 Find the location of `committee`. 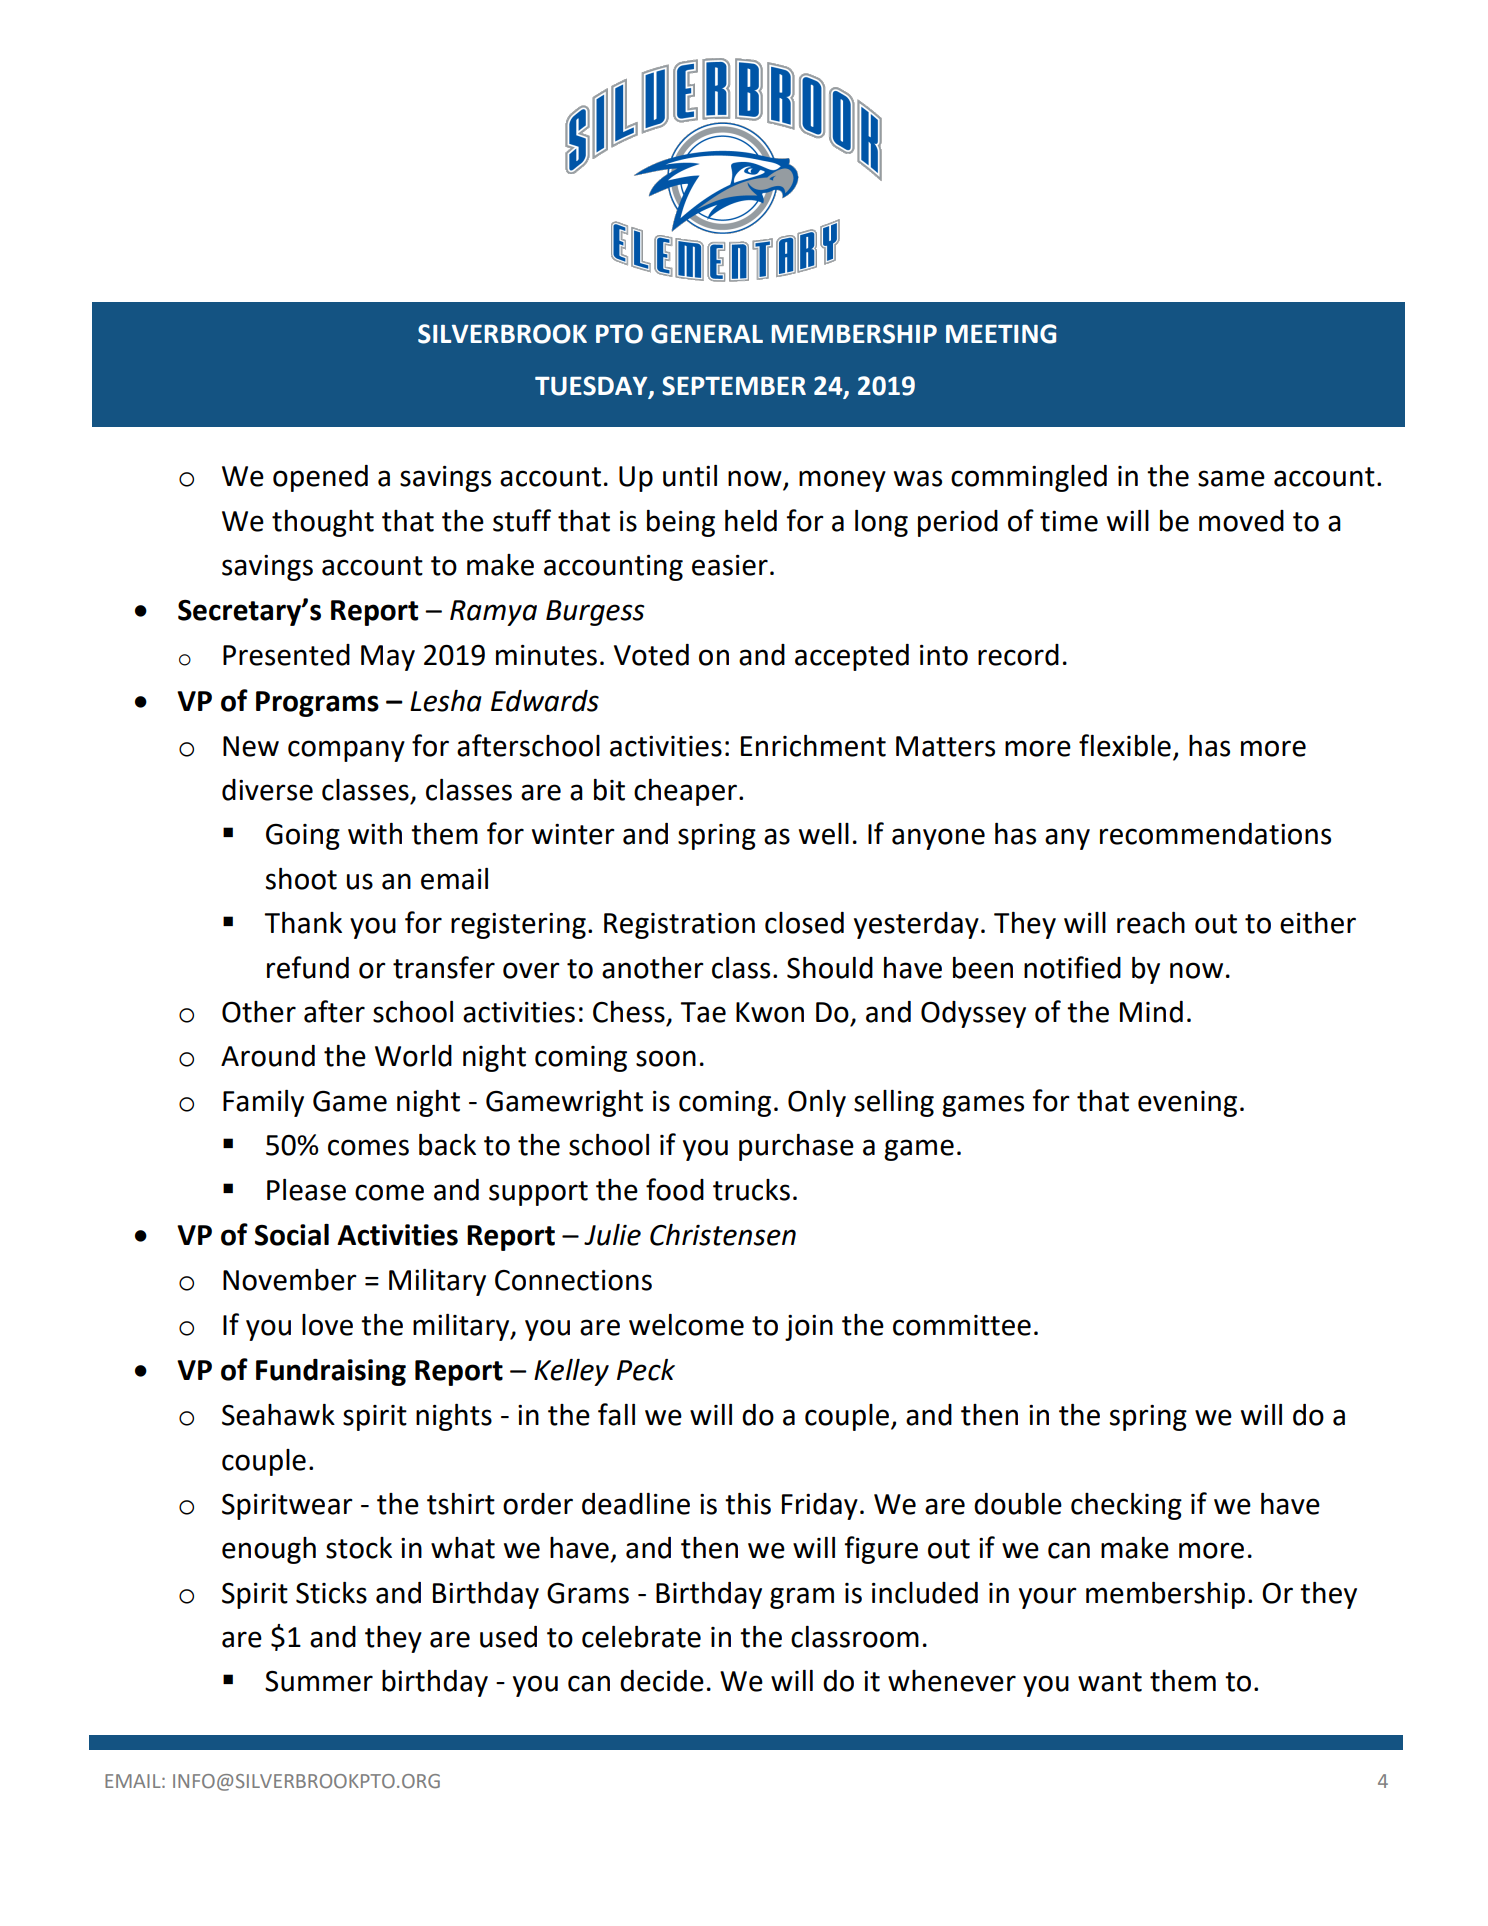

committee is located at coordinates (962, 1325).
